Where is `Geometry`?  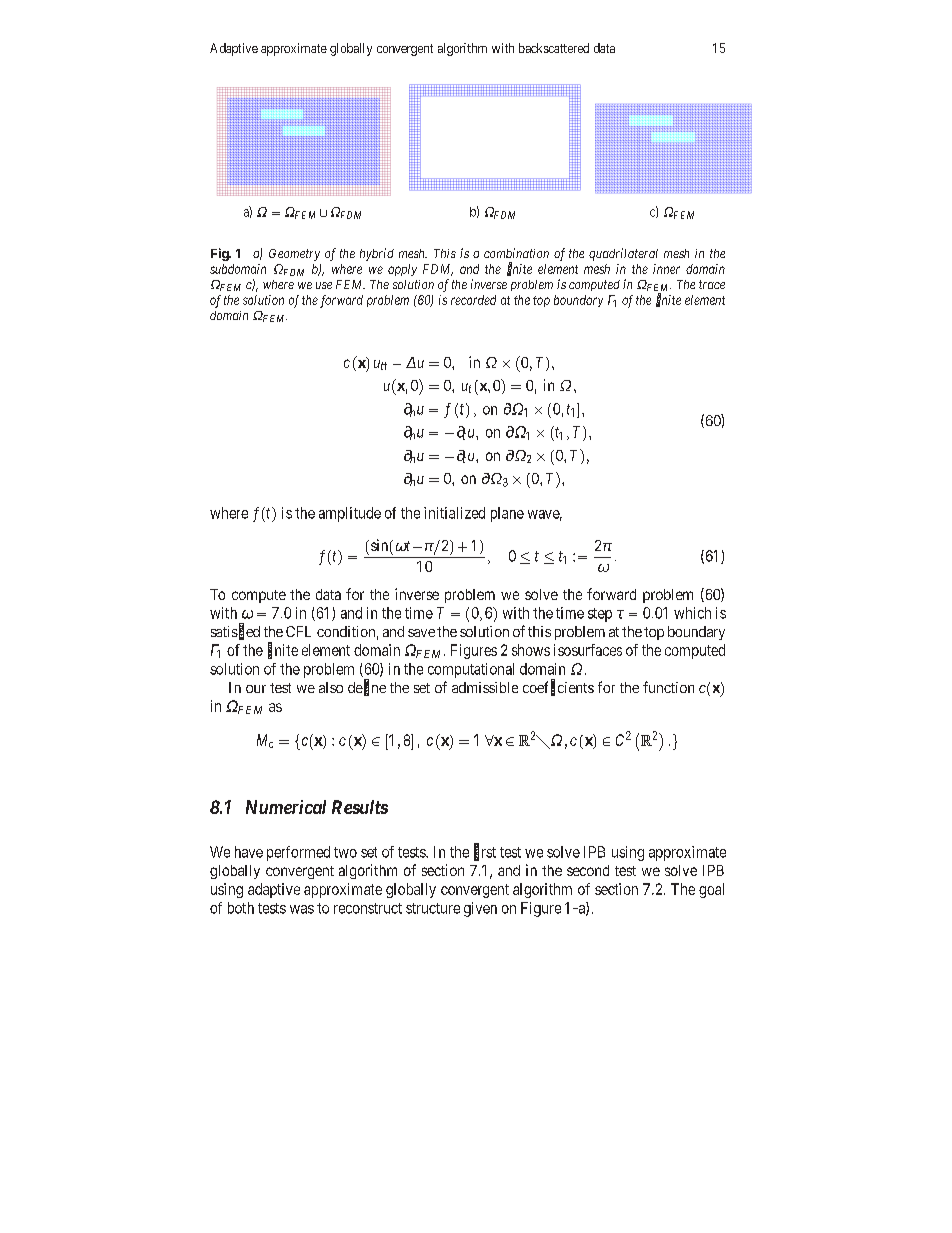 Geometry is located at coordinates (294, 255).
